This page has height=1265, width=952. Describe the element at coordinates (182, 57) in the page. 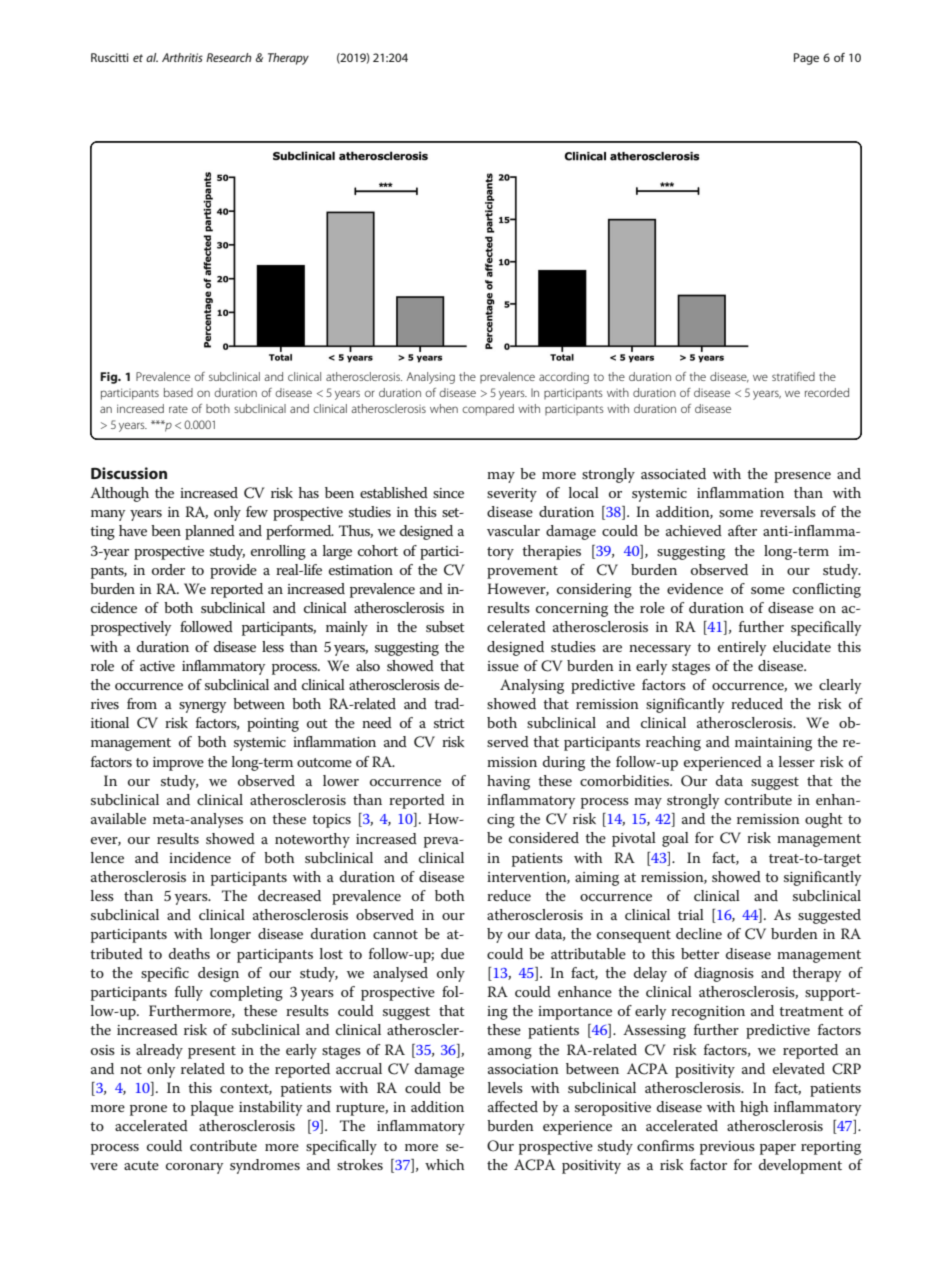

I see `Arthritis` at that location.
